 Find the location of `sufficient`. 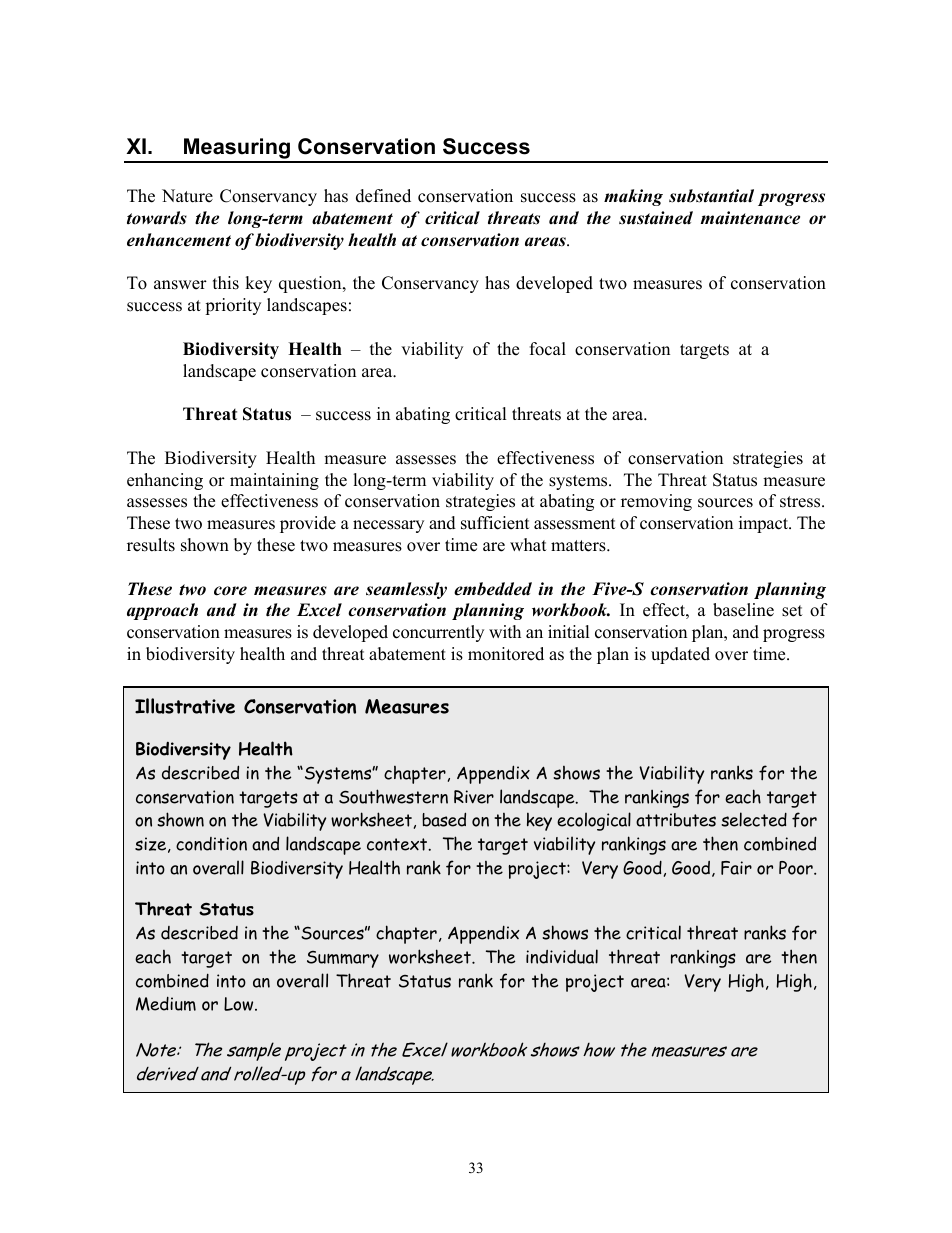

sufficient is located at coordinates (495, 523).
